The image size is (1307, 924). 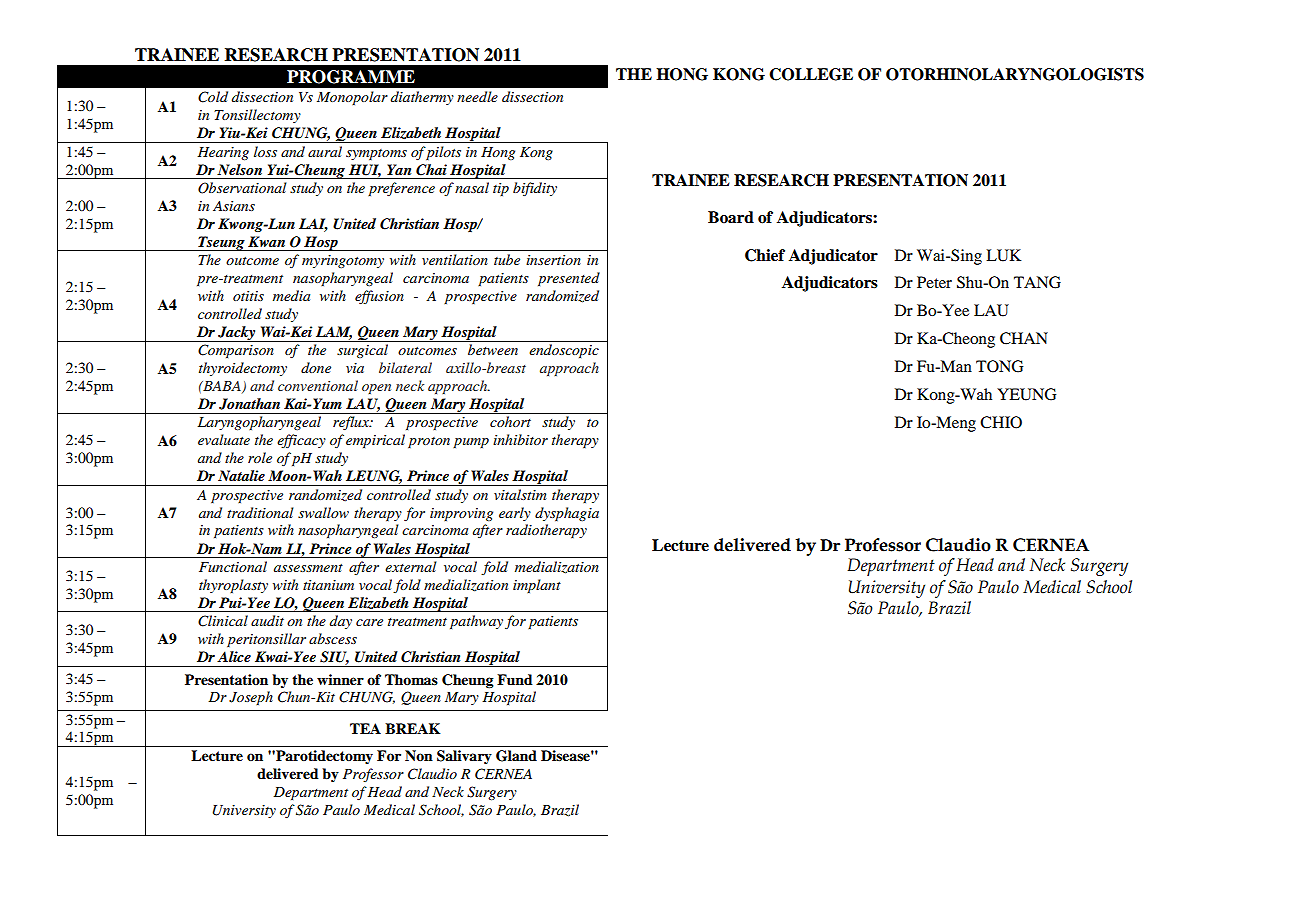 What do you see at coordinates (811, 74) in the document?
I see `COLLEGE` at bounding box center [811, 74].
